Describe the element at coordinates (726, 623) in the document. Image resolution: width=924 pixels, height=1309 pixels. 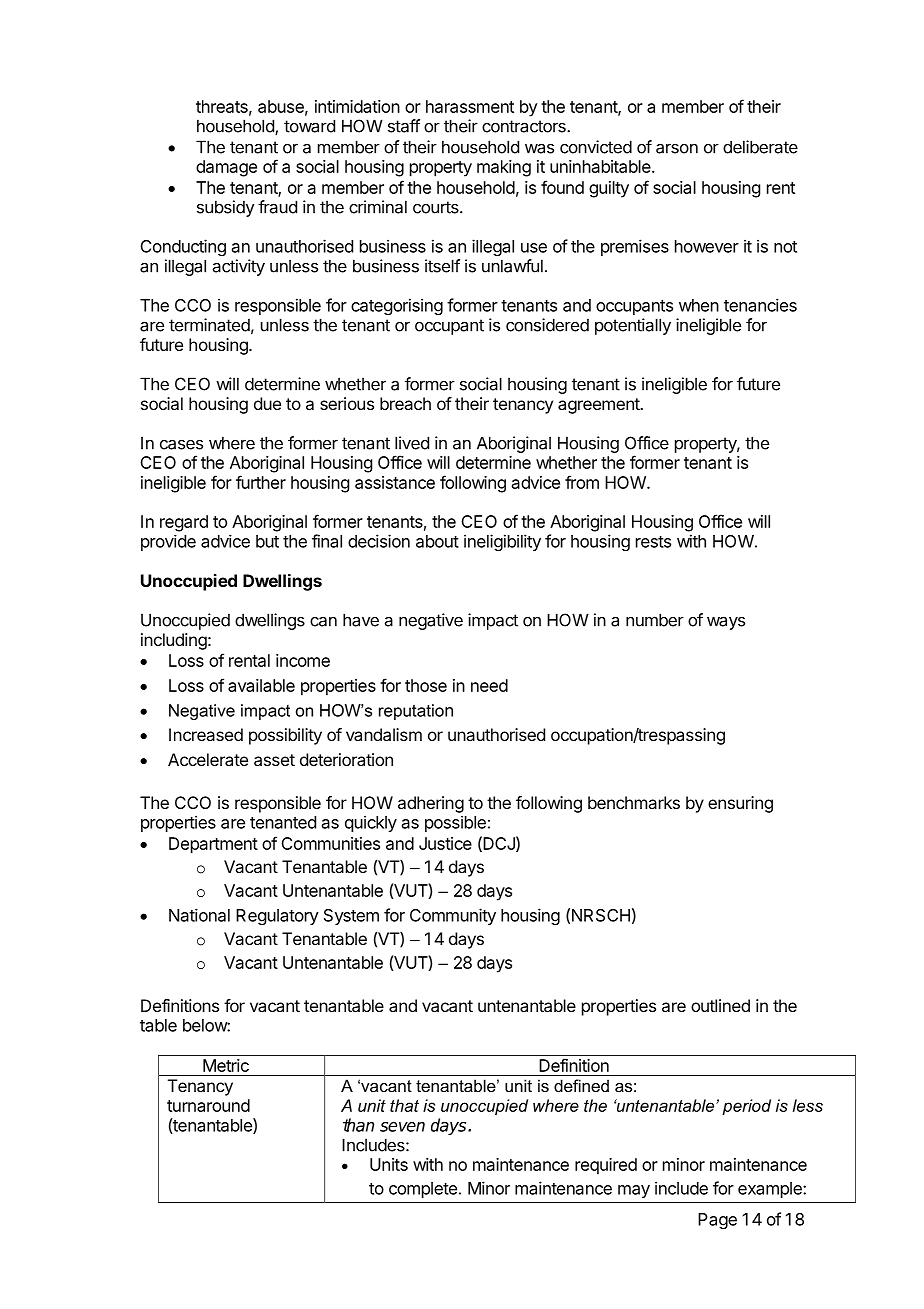
I see `ways` at that location.
